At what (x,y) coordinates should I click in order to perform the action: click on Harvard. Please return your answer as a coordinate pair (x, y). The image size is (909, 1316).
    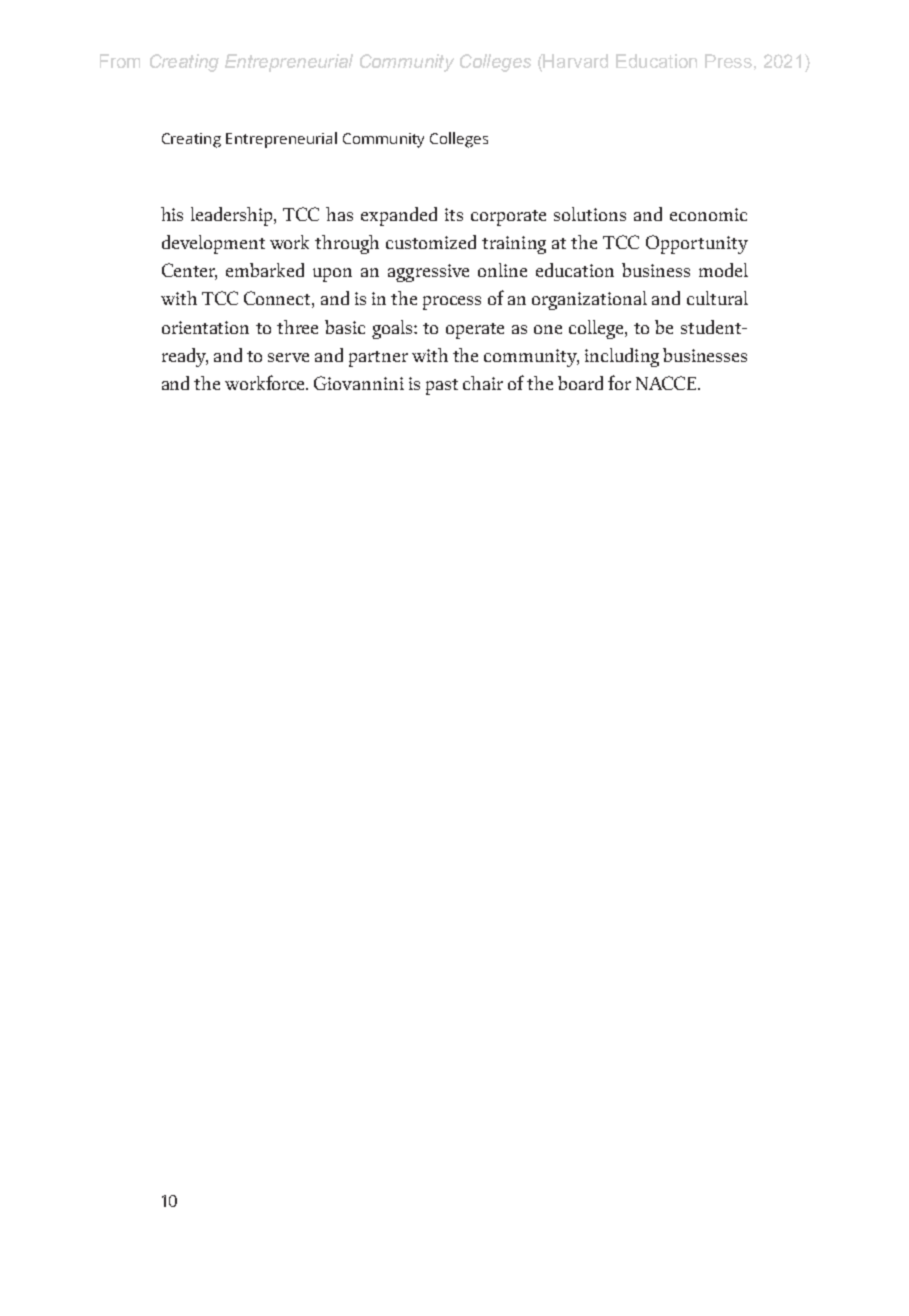
    Looking at the image, I should click on (575, 61).
